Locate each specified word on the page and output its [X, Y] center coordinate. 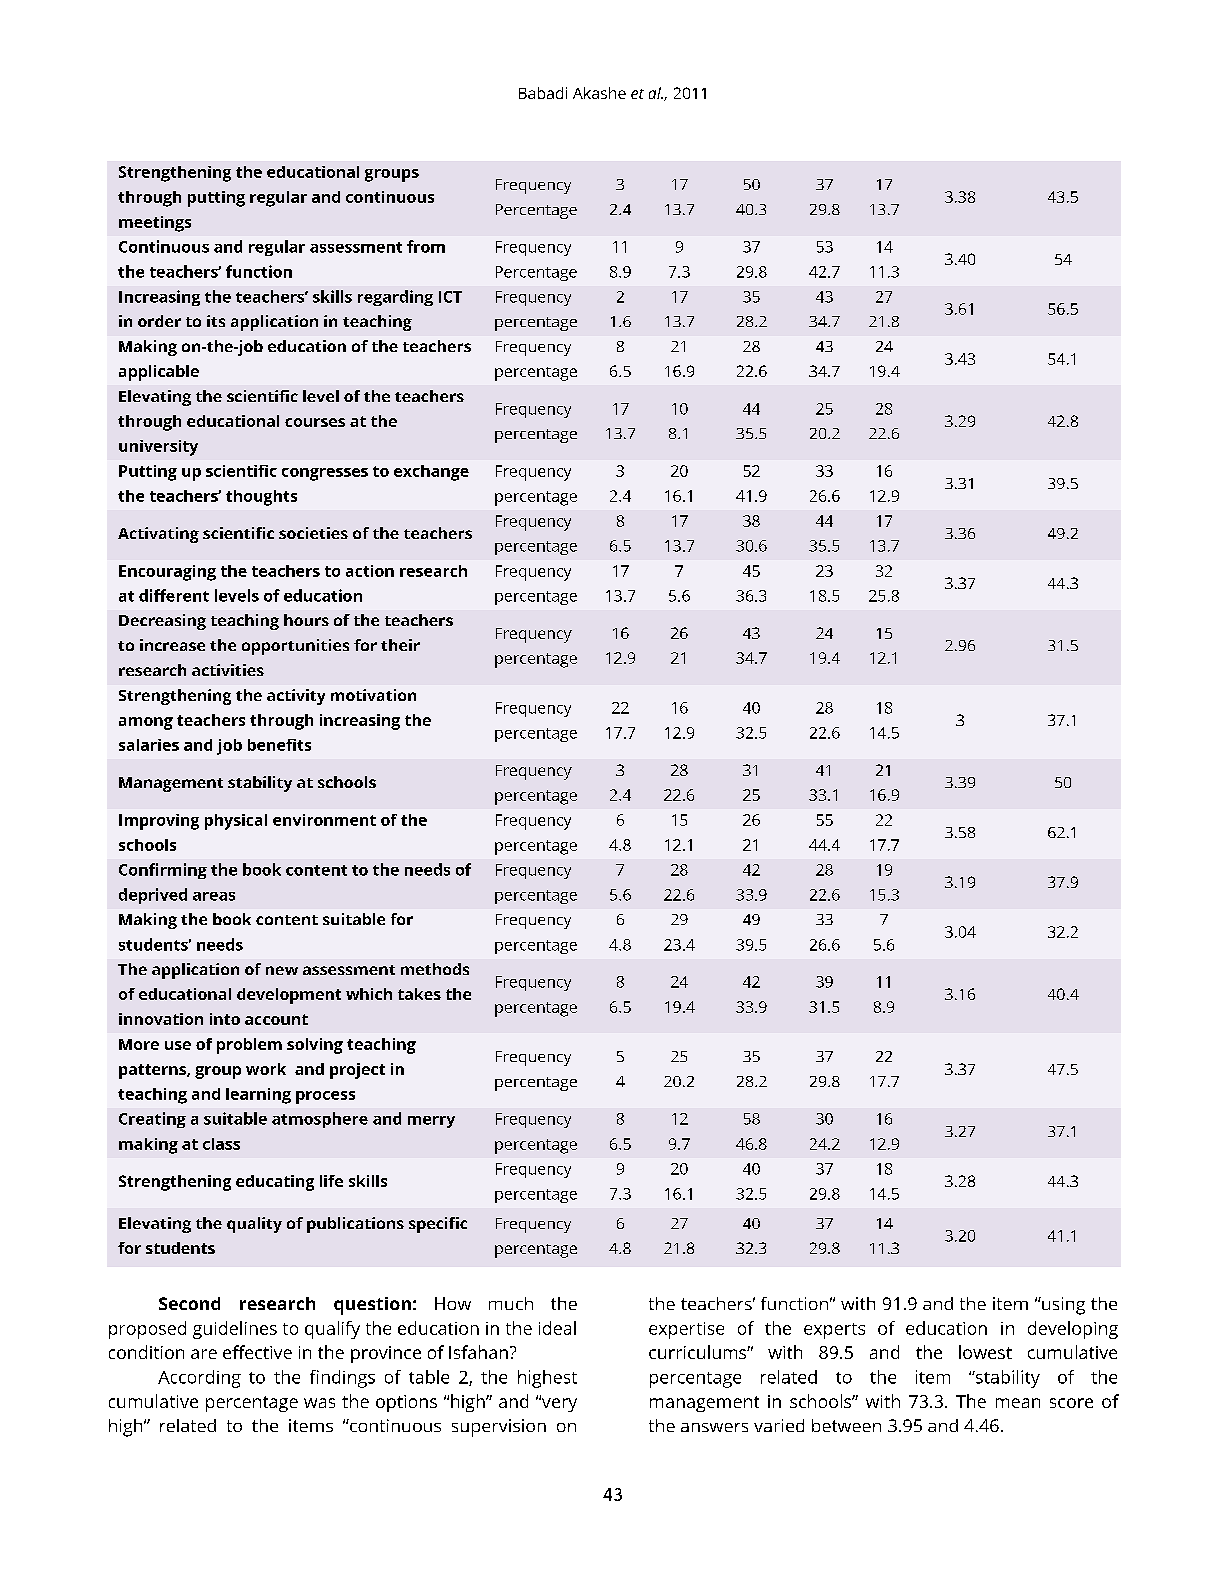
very [558, 1404]
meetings [155, 224]
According [199, 1379]
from [426, 246]
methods [435, 969]
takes [419, 994]
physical [236, 822]
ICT [450, 297]
